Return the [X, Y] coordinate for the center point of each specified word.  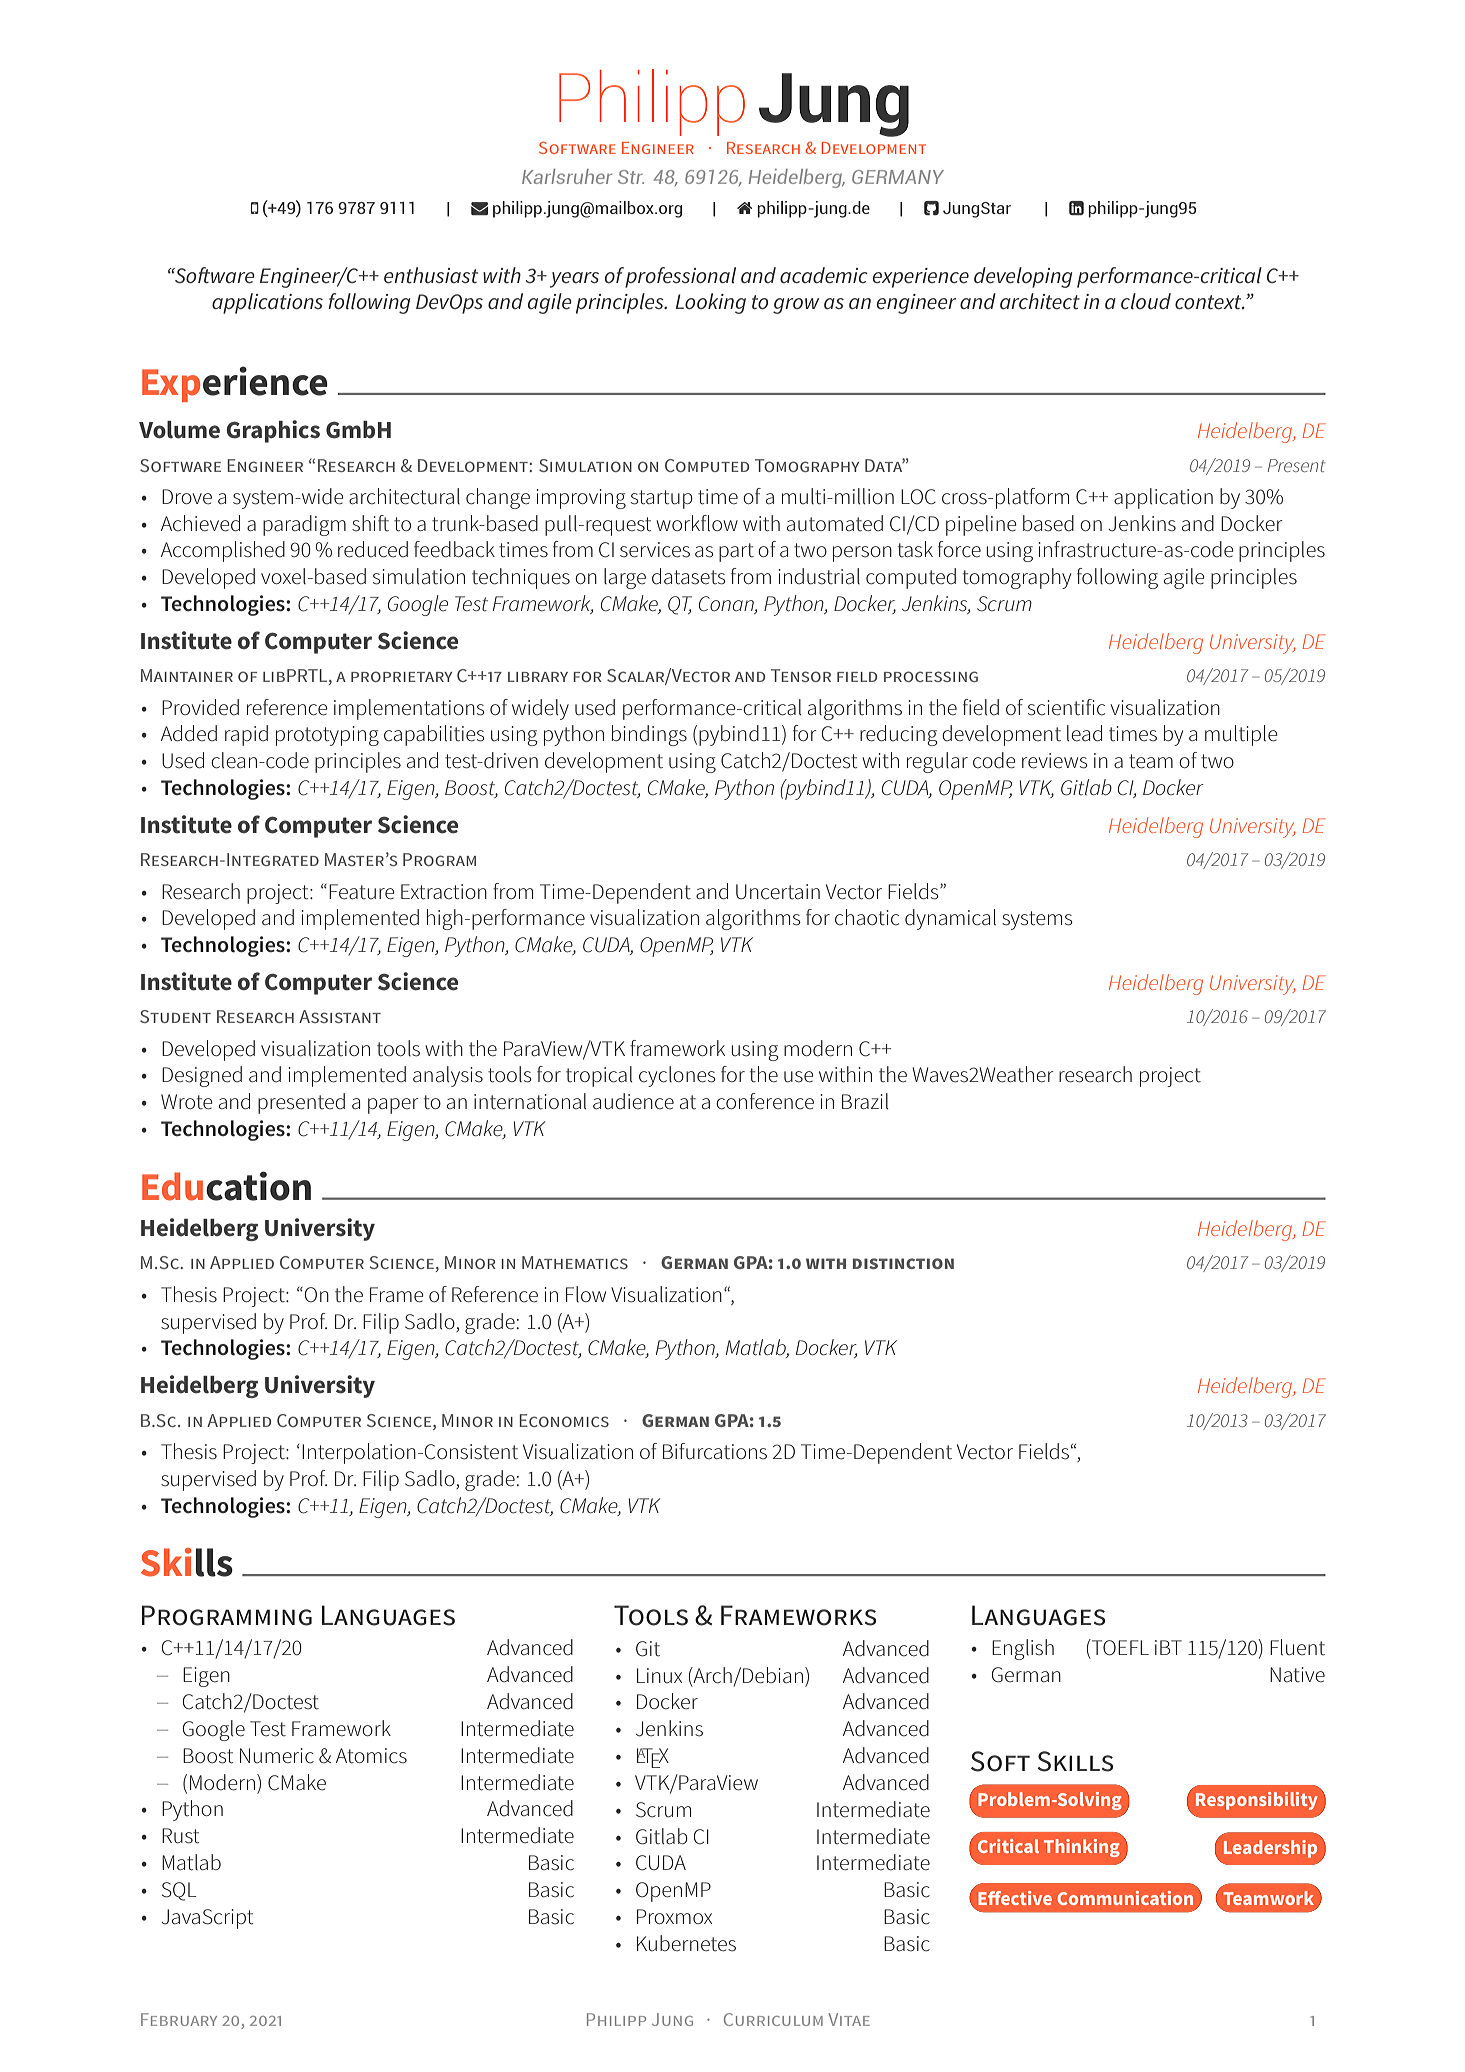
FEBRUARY [179, 2019]
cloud [1146, 301]
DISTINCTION [903, 1263]
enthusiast [431, 275]
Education [226, 1186]
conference [765, 1101]
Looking [711, 303]
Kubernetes [686, 1943]
